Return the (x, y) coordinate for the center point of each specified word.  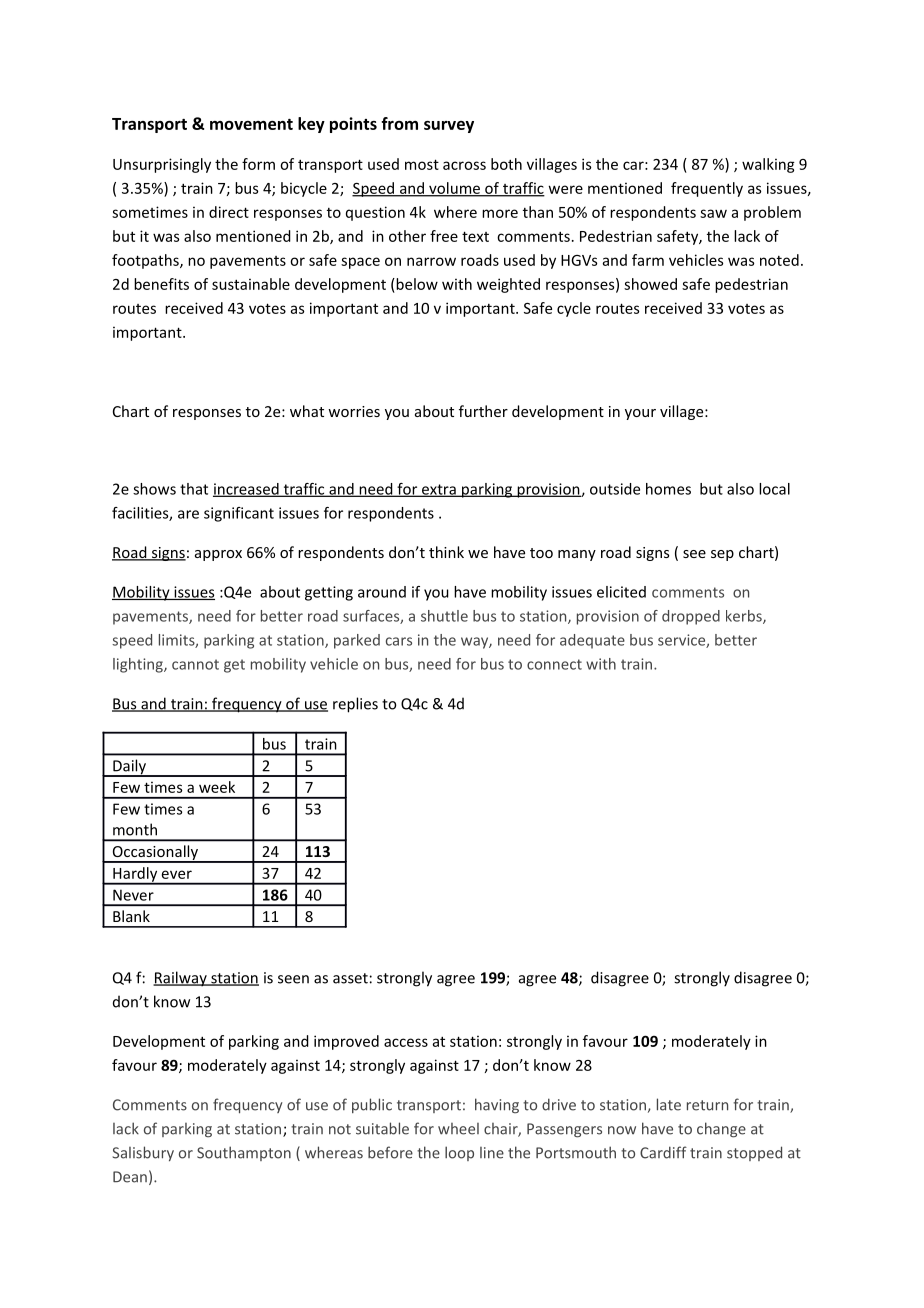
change (721, 1130)
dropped (691, 617)
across (464, 165)
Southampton (244, 1153)
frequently (707, 189)
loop (459, 1153)
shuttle (444, 616)
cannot (195, 664)
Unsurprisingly (162, 165)
